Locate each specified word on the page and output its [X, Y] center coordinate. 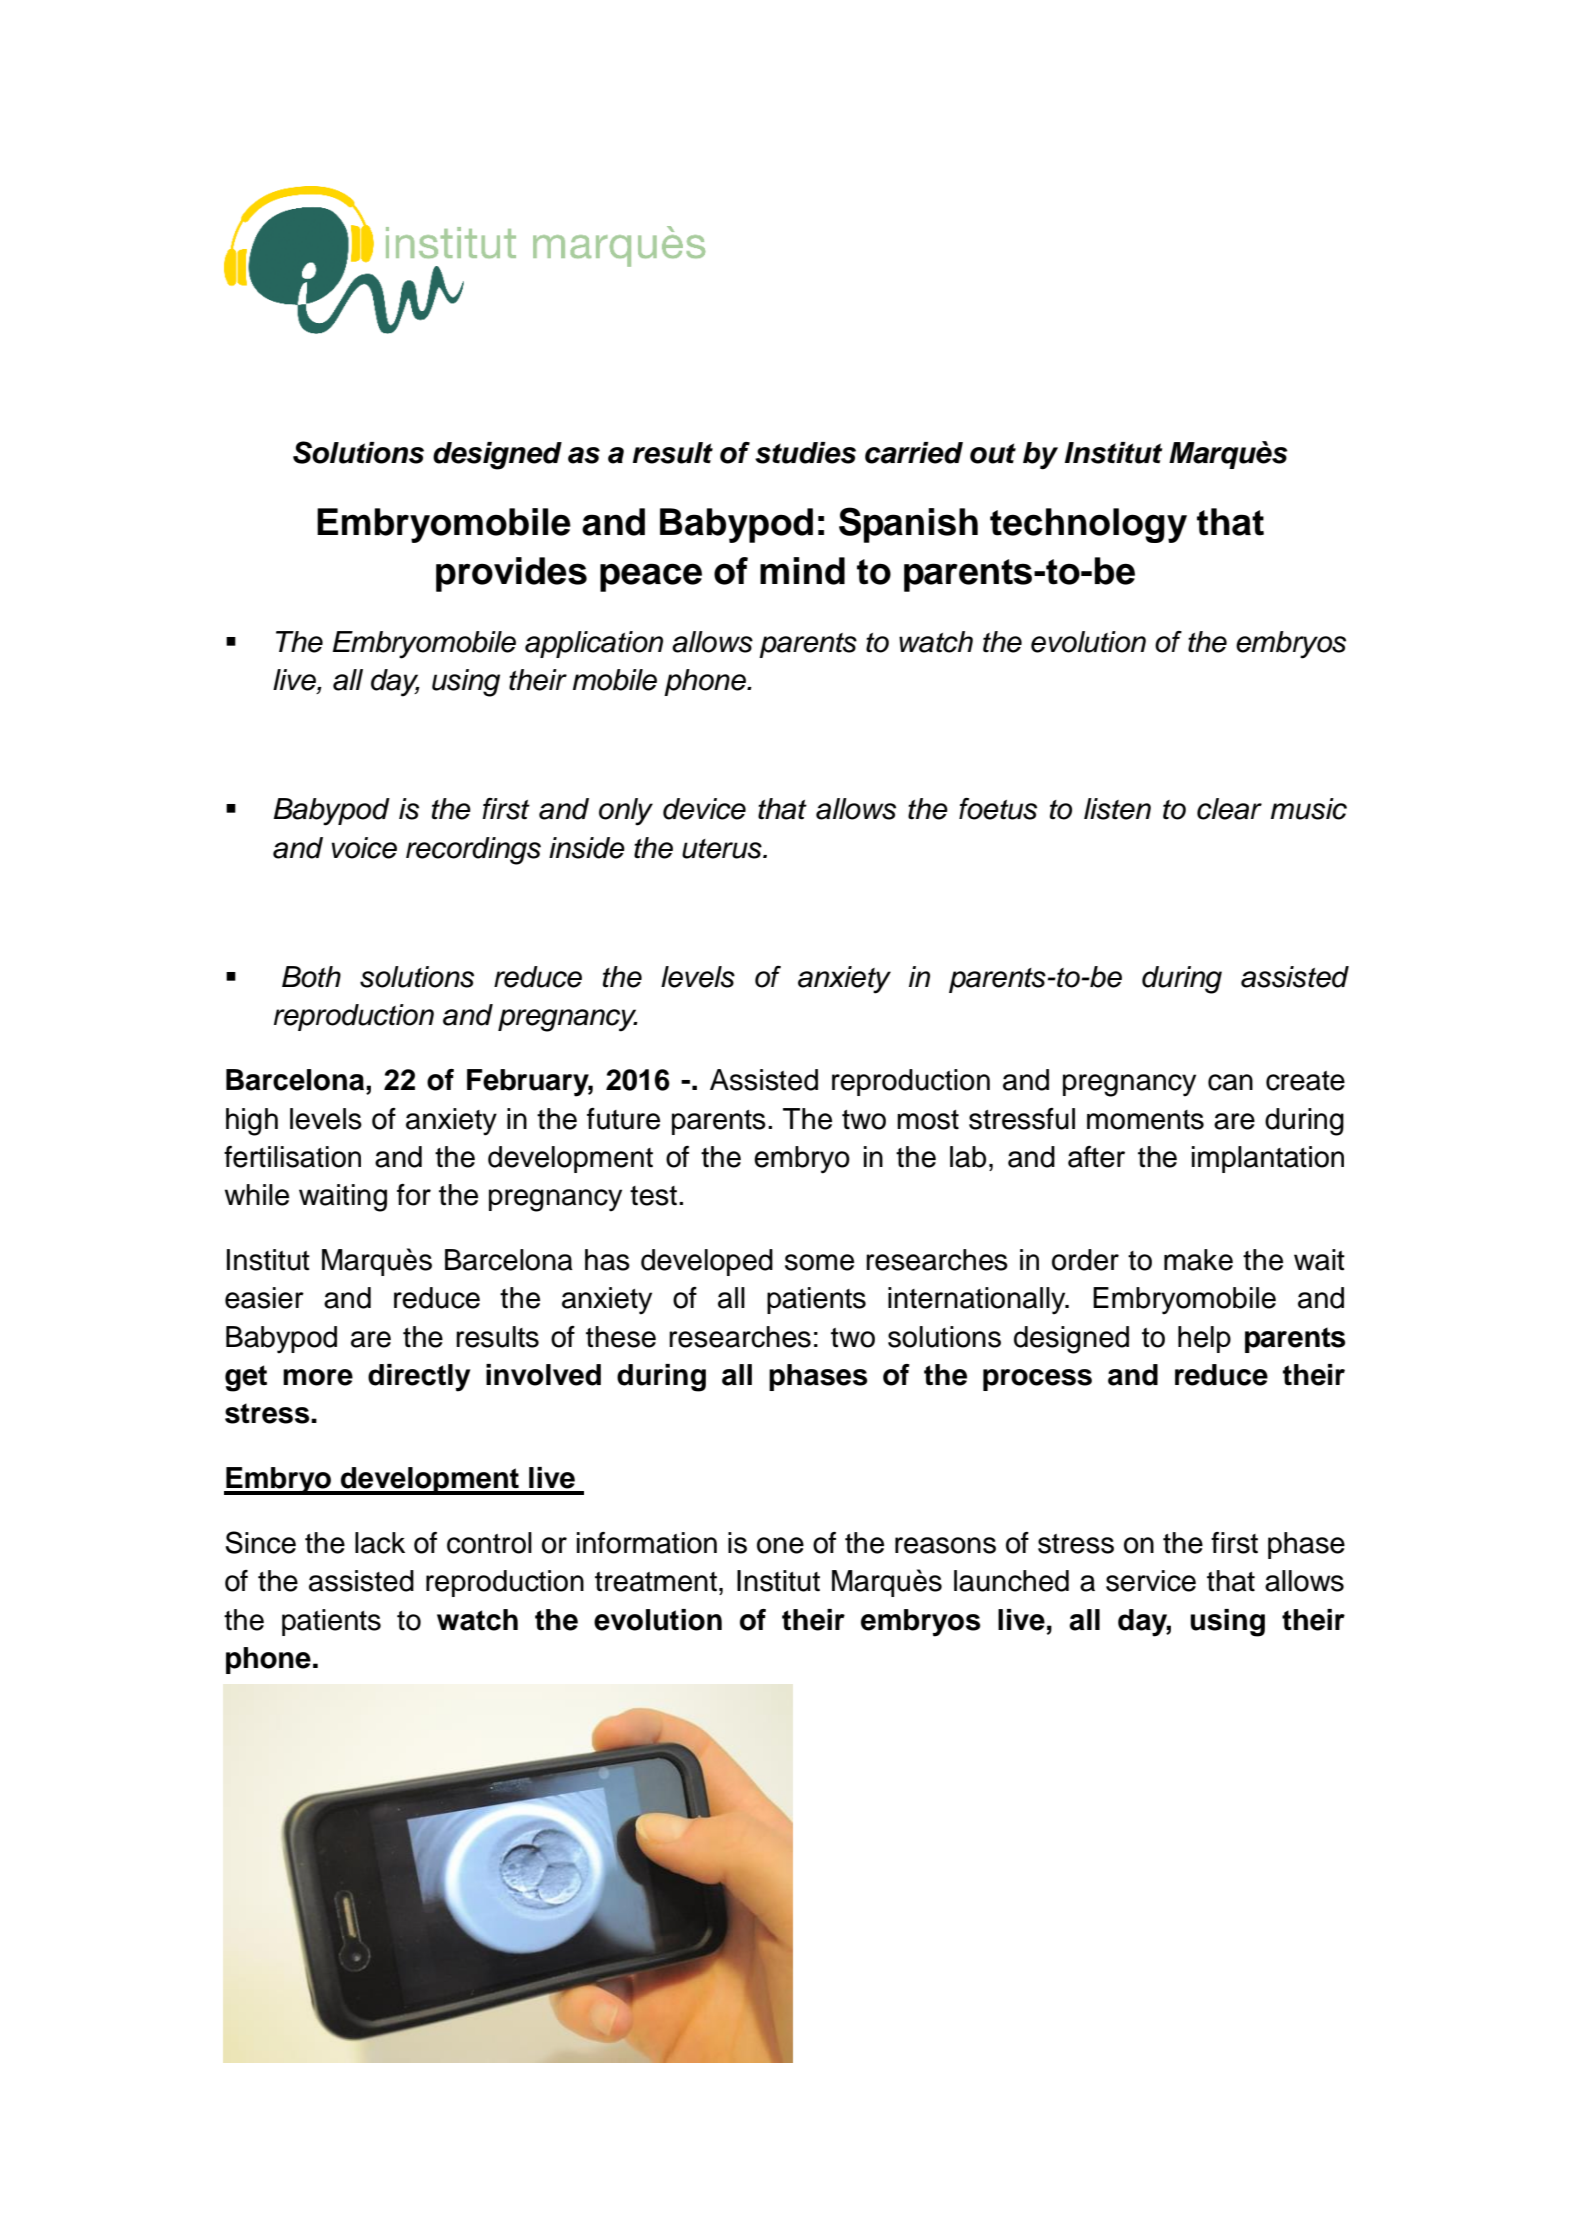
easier [264, 1298]
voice [364, 848]
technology [1088, 525]
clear [1229, 809]
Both [311, 977]
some [819, 1262]
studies [805, 453]
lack [380, 1543]
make [1198, 1260]
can [1230, 1082]
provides [511, 574]
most [928, 1120]
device [704, 809]
